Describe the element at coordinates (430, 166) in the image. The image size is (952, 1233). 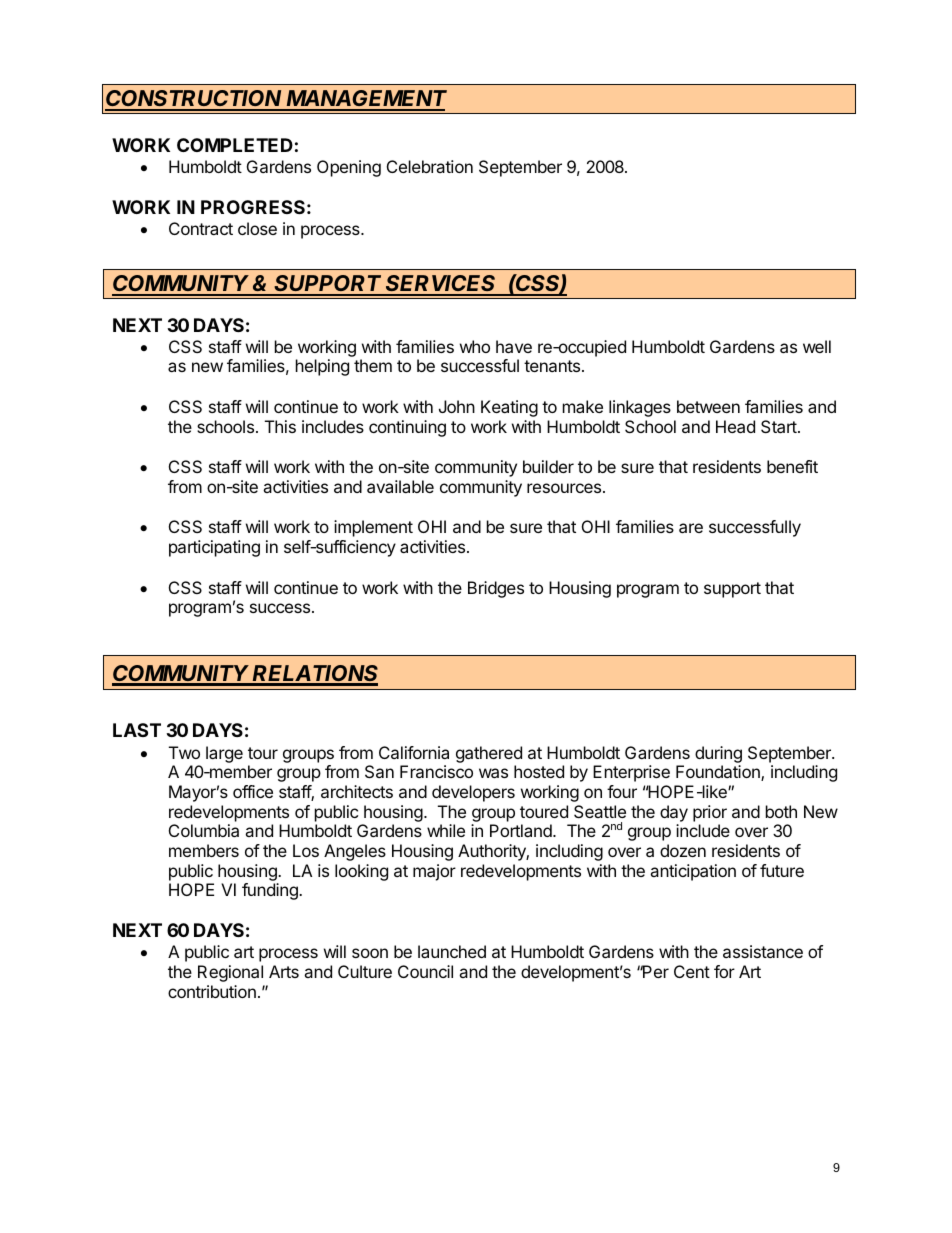
I see `Celebration` at that location.
